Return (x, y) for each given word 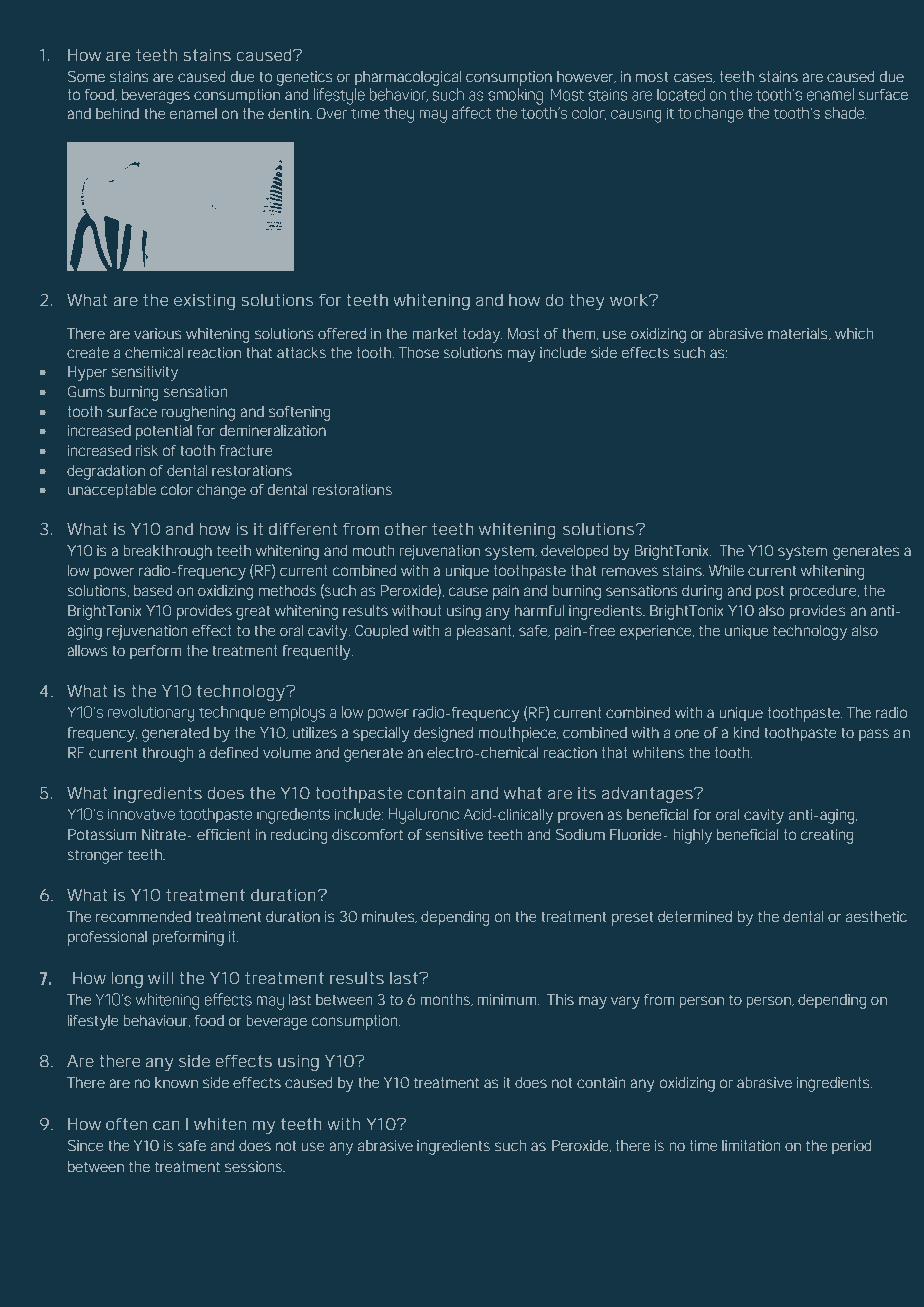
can (166, 1125)
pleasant (485, 632)
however (586, 77)
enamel (193, 113)
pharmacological (408, 78)
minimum (506, 999)
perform (155, 652)
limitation (751, 1145)
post (770, 592)
